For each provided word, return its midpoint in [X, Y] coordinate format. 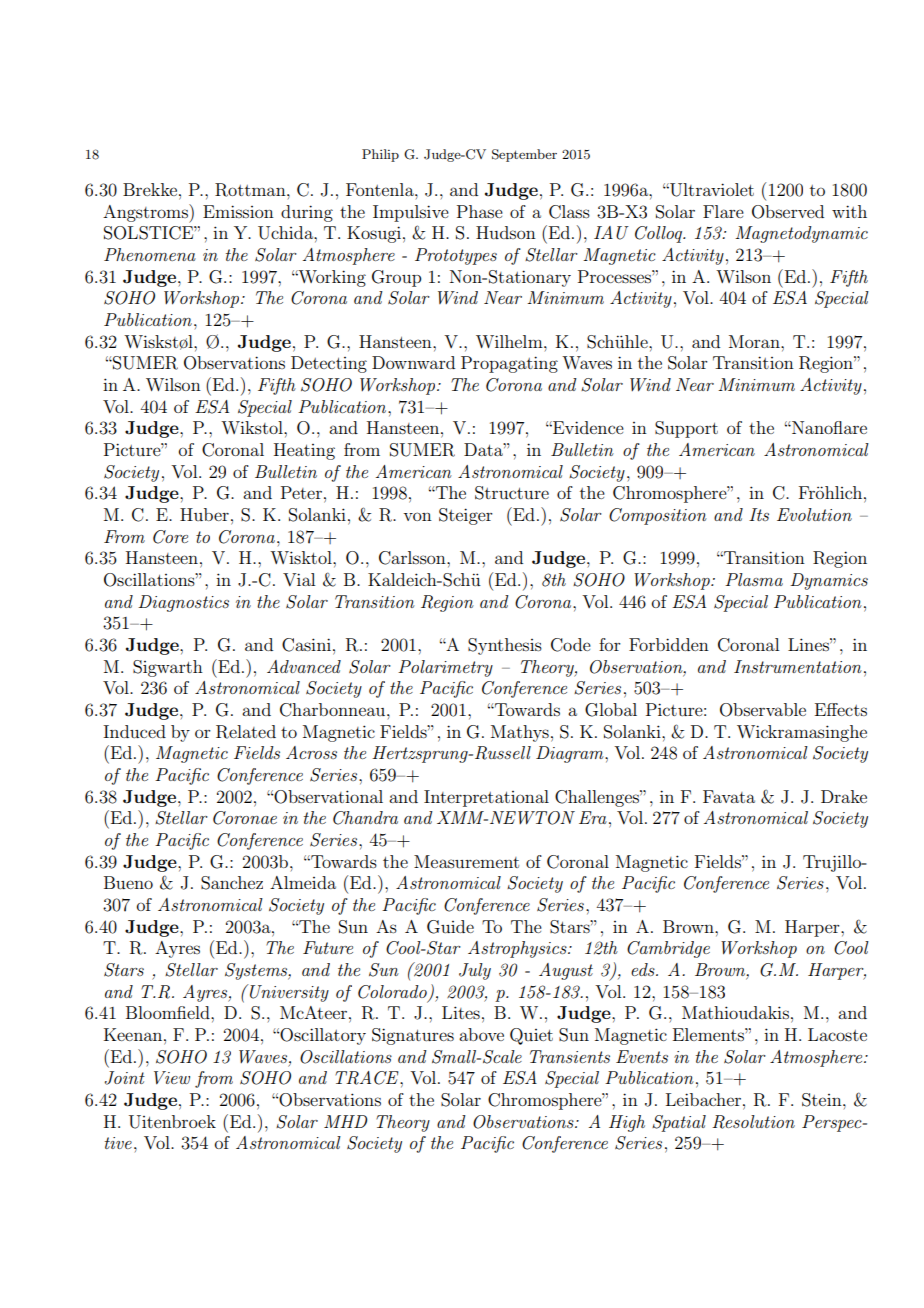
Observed [788, 212]
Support [686, 429]
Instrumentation [798, 666]
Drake [844, 796]
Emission [238, 211]
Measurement [466, 861]
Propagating [509, 364]
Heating [304, 451]
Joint [124, 1078]
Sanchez [232, 883]
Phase [480, 211]
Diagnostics [183, 603]
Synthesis [505, 646]
